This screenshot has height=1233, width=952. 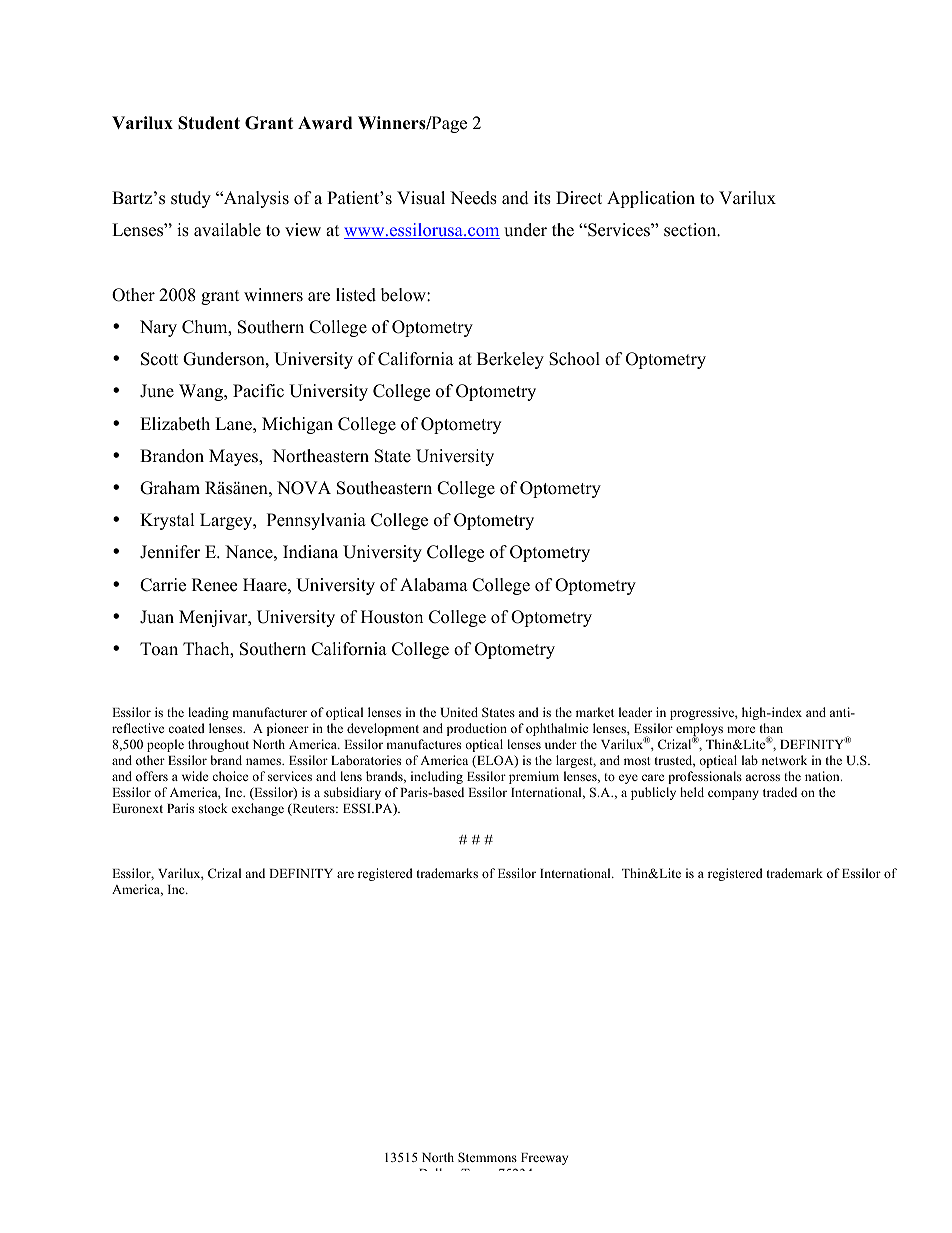 I want to click on Application, so click(x=651, y=199).
